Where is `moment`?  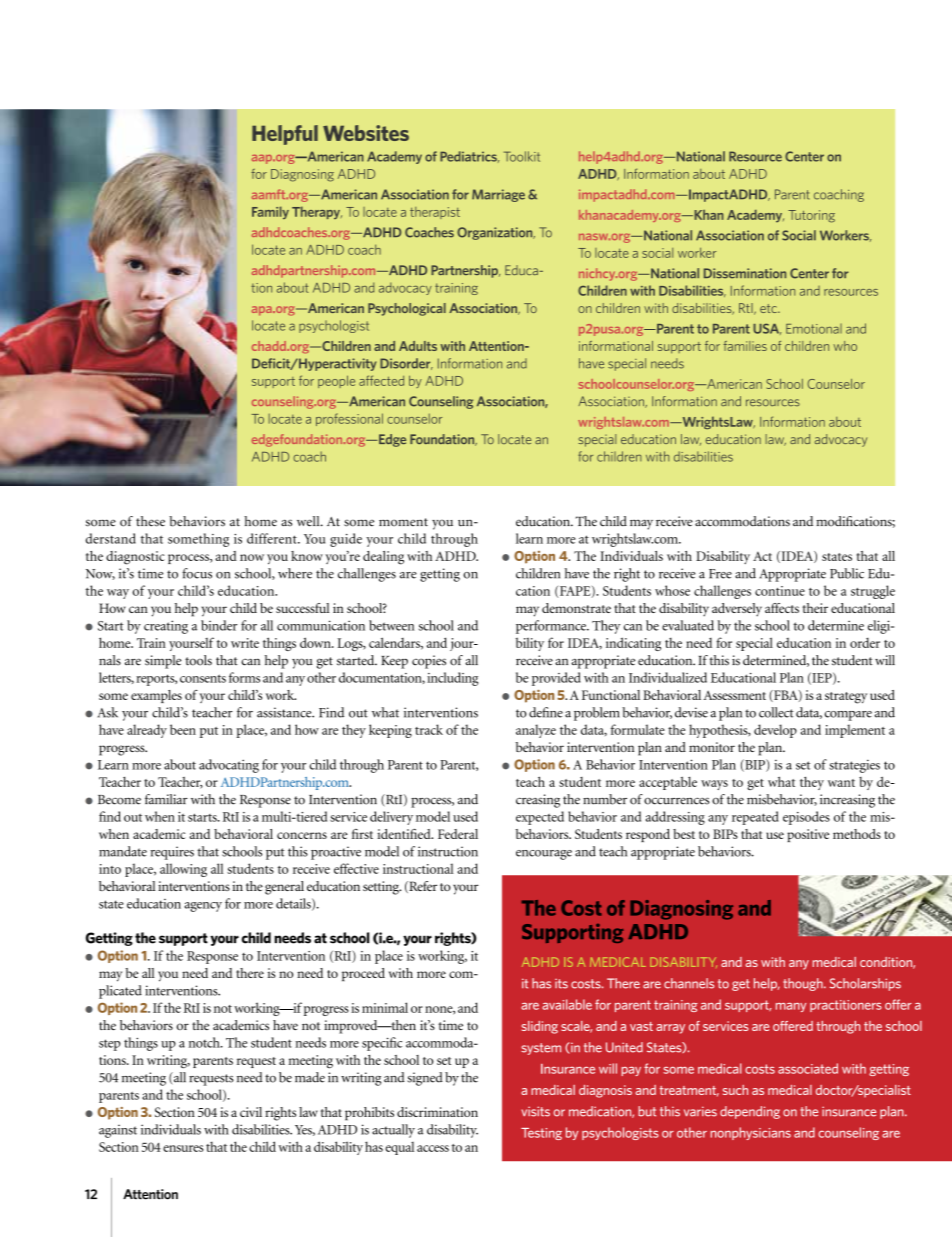
moment is located at coordinates (403, 522).
